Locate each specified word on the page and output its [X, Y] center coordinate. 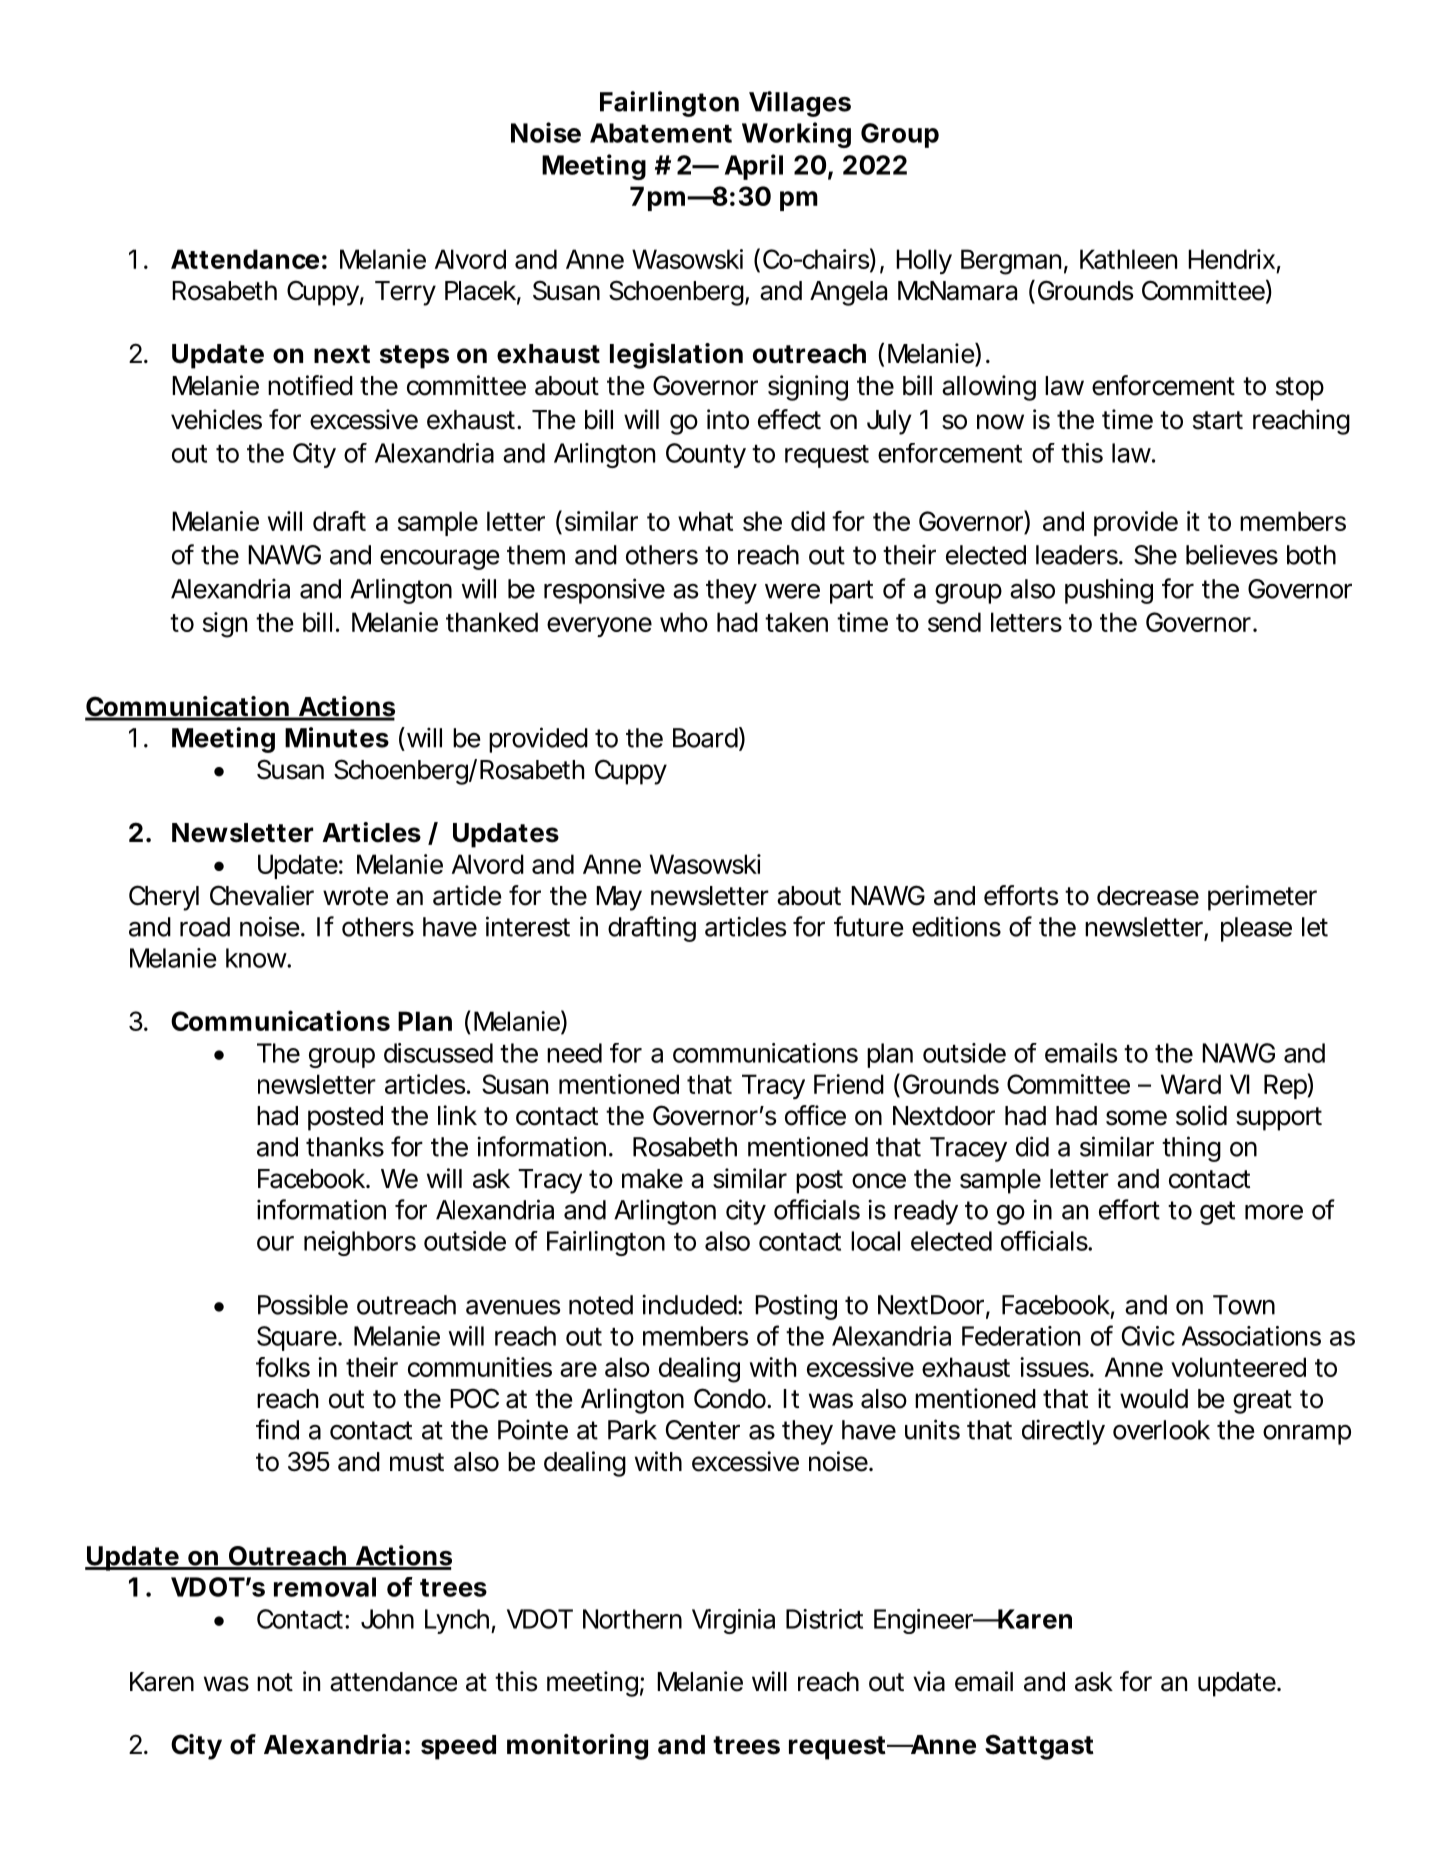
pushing [1109, 591]
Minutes [337, 737]
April [754, 167]
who [684, 622]
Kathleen [1128, 259]
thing [1191, 1149]
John [387, 1619]
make [652, 1179]
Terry [405, 293]
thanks [345, 1147]
